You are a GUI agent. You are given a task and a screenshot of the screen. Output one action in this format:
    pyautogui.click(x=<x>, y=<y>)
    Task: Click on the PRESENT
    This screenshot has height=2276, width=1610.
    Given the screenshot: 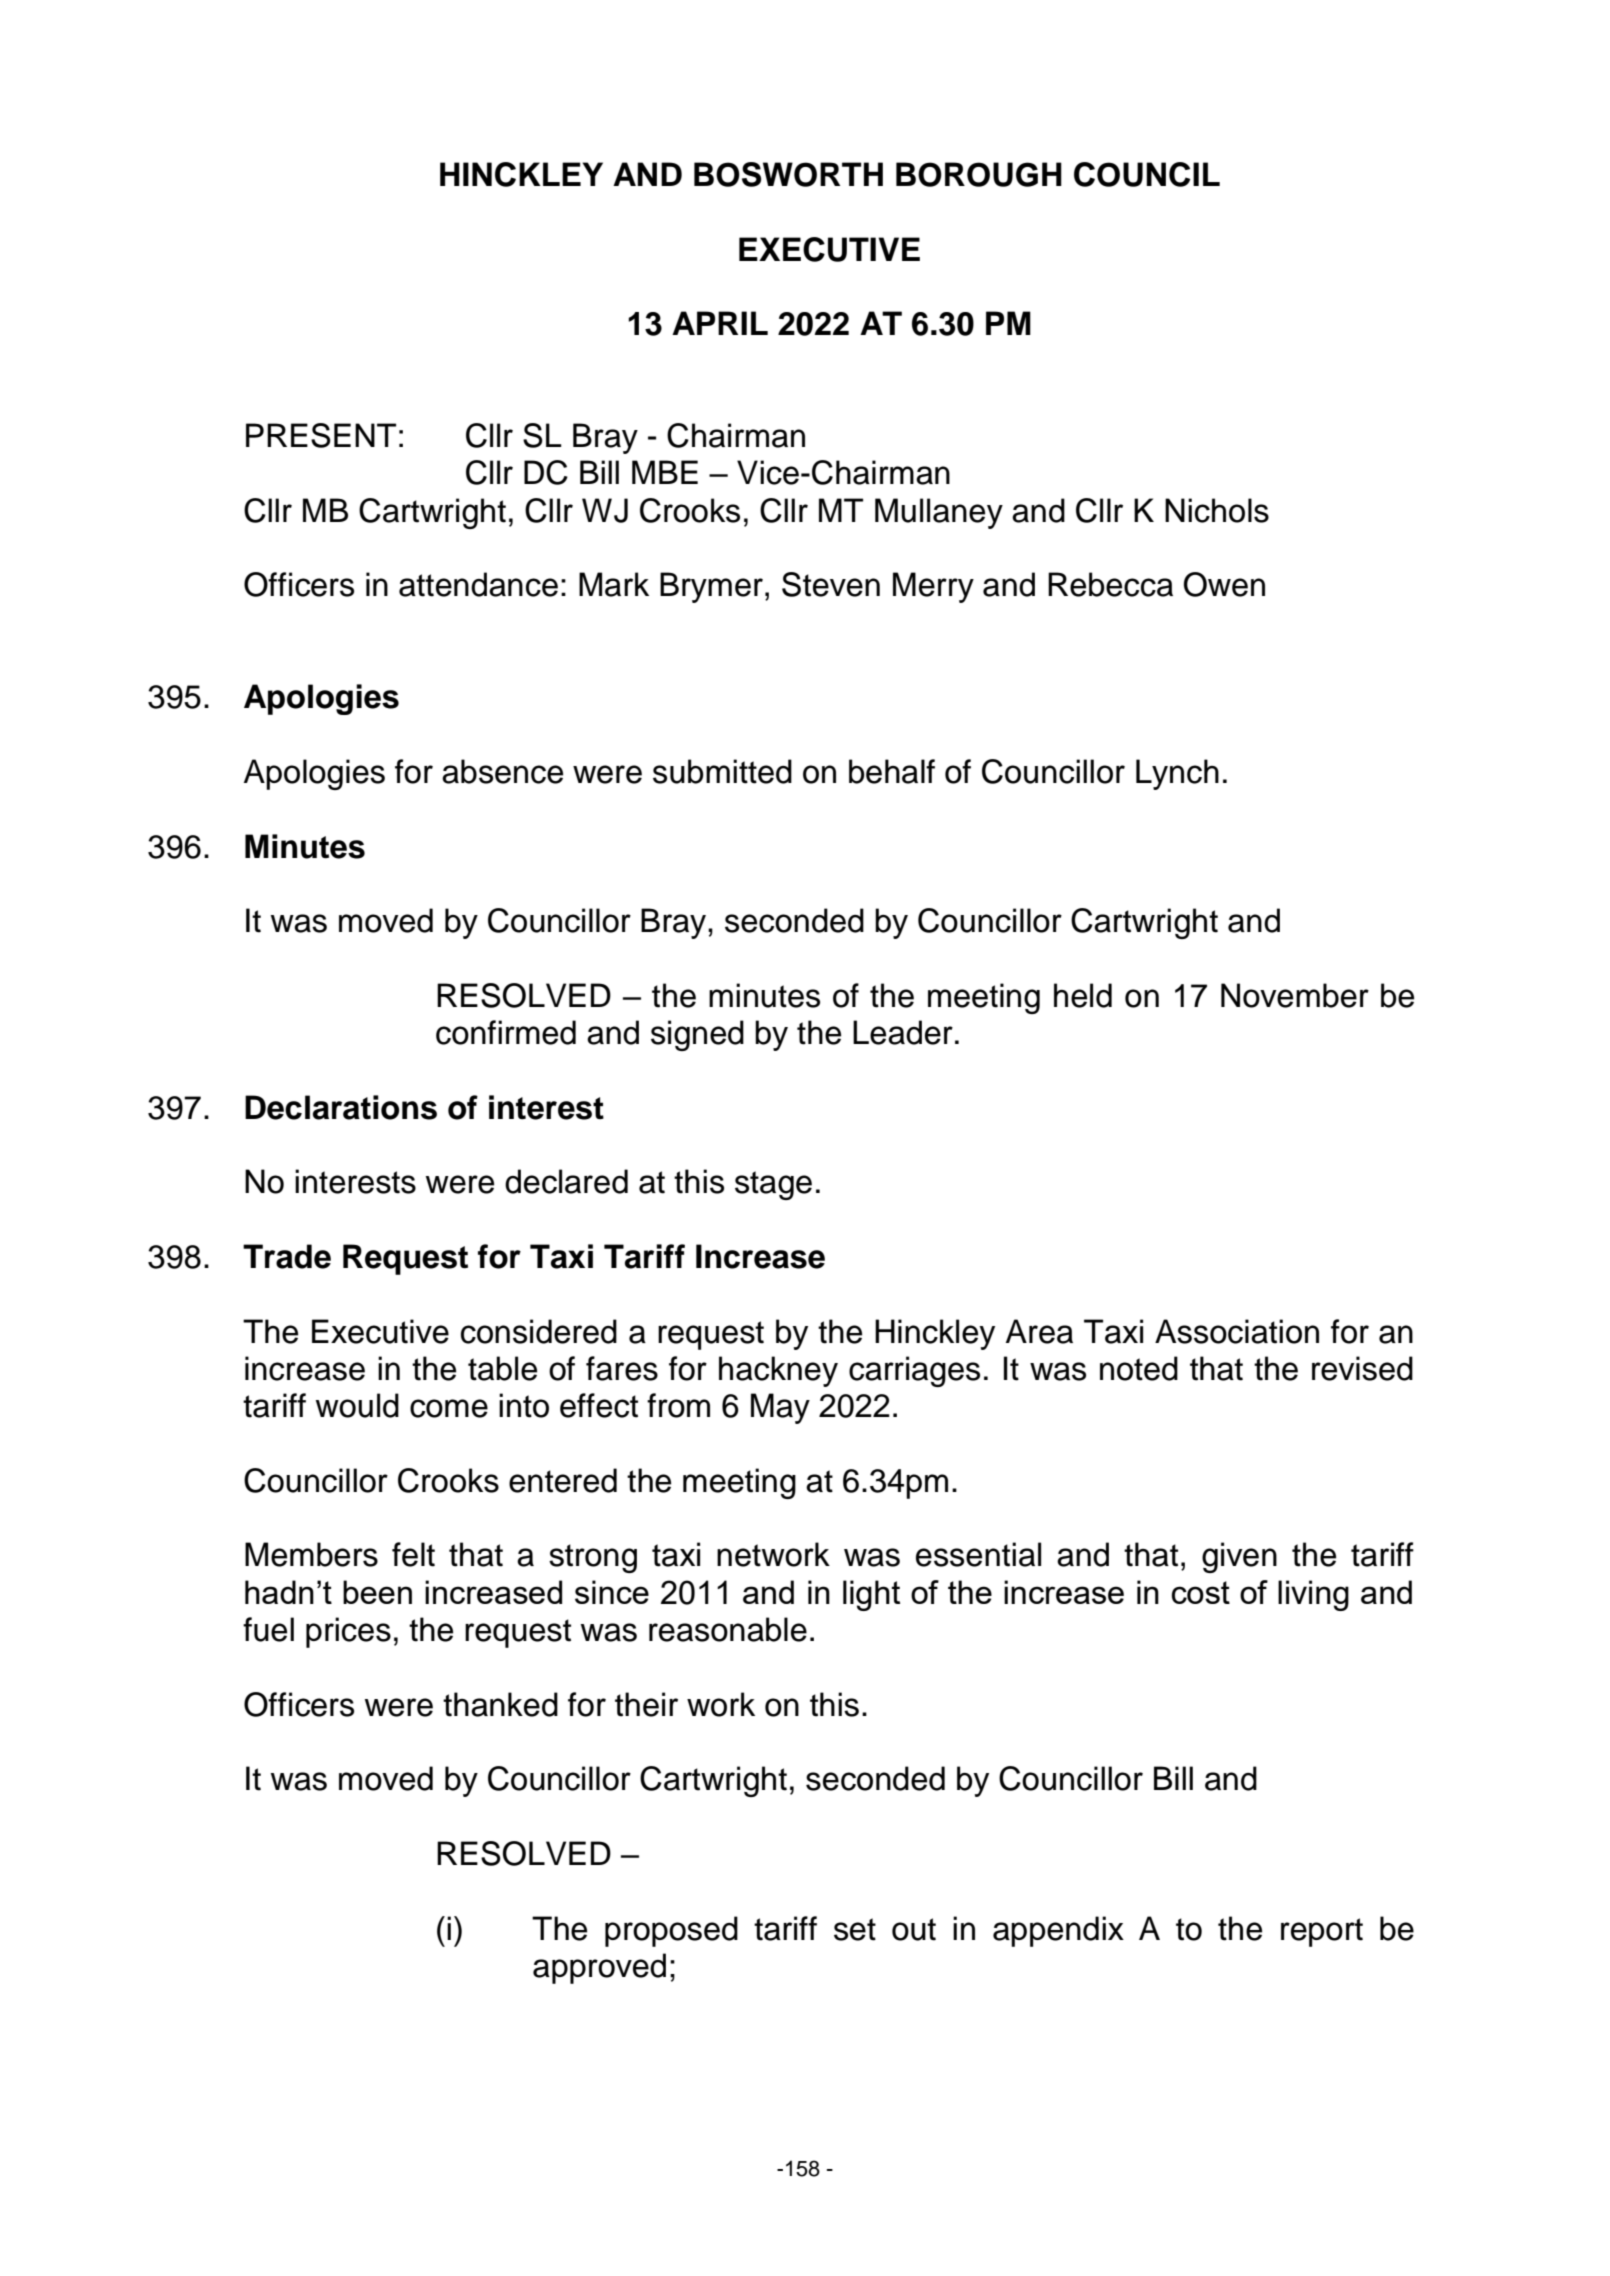 What is the action you would take?
    pyautogui.click(x=321, y=435)
